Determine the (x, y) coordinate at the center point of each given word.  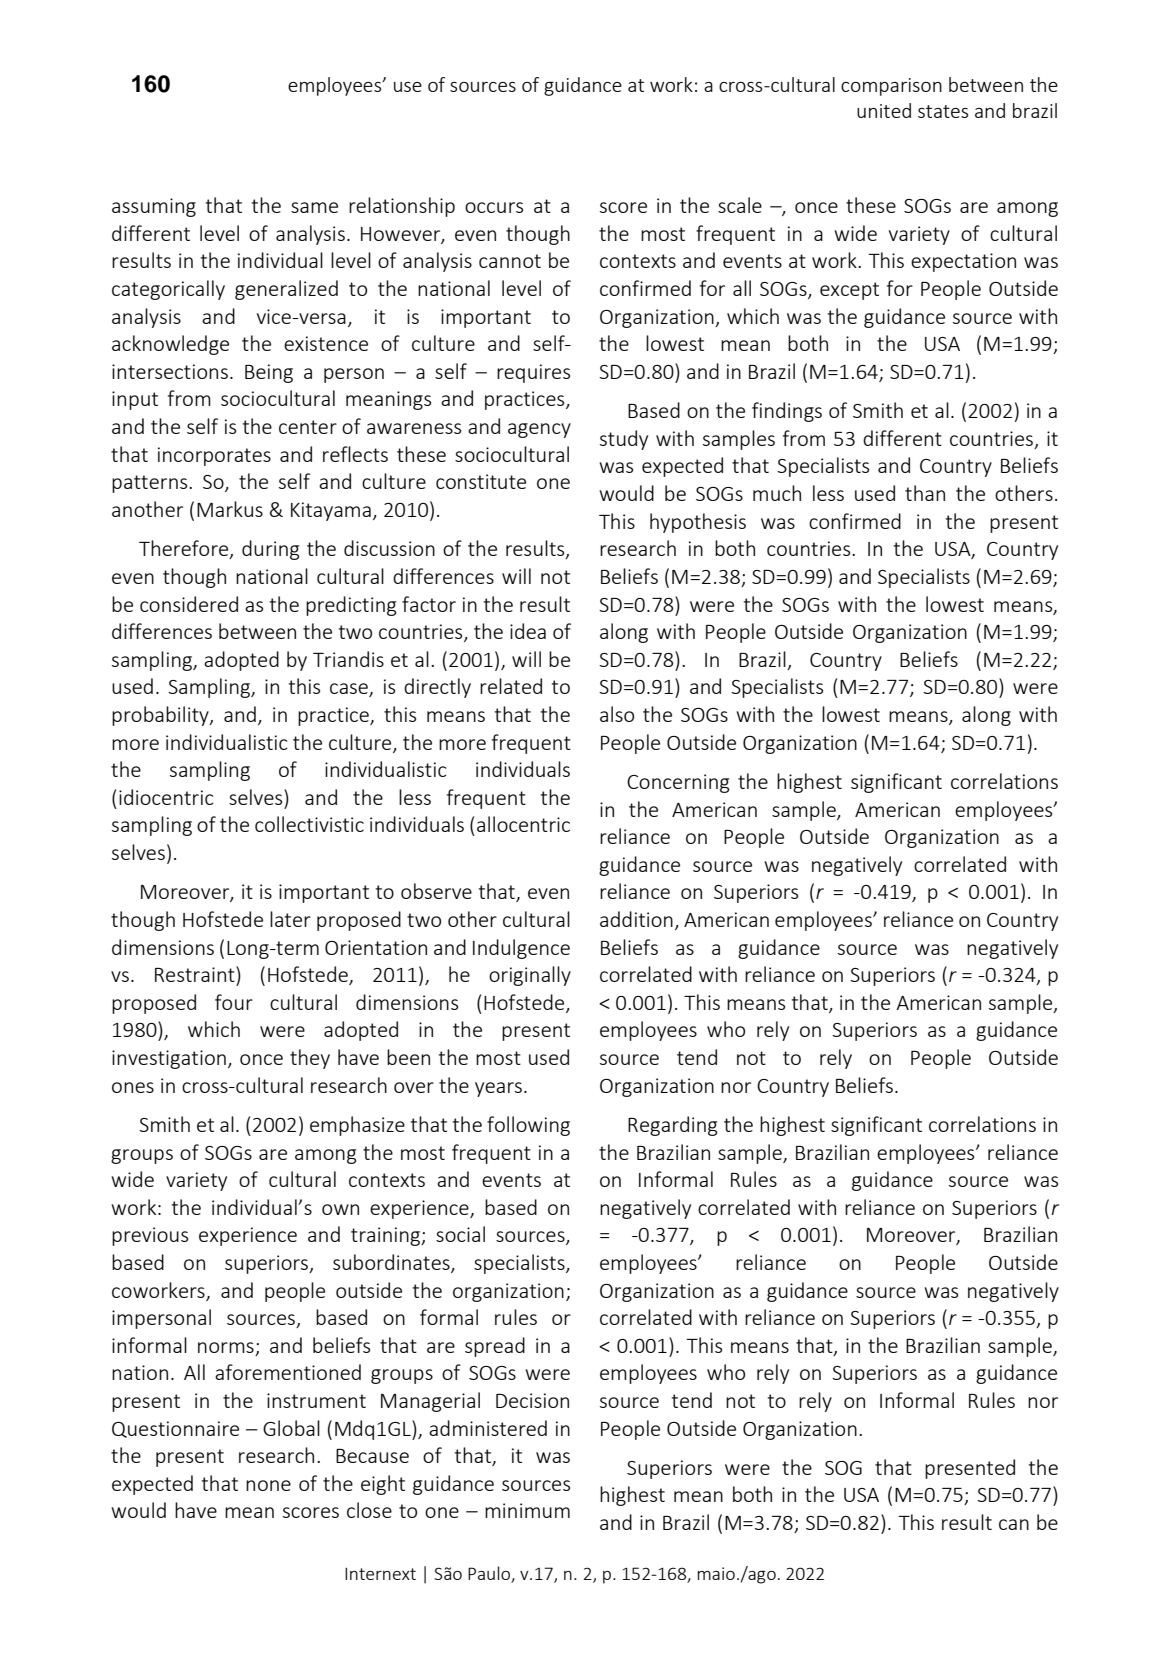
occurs (494, 207)
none (268, 1485)
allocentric (523, 824)
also (617, 714)
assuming (154, 207)
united (884, 110)
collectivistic (309, 824)
